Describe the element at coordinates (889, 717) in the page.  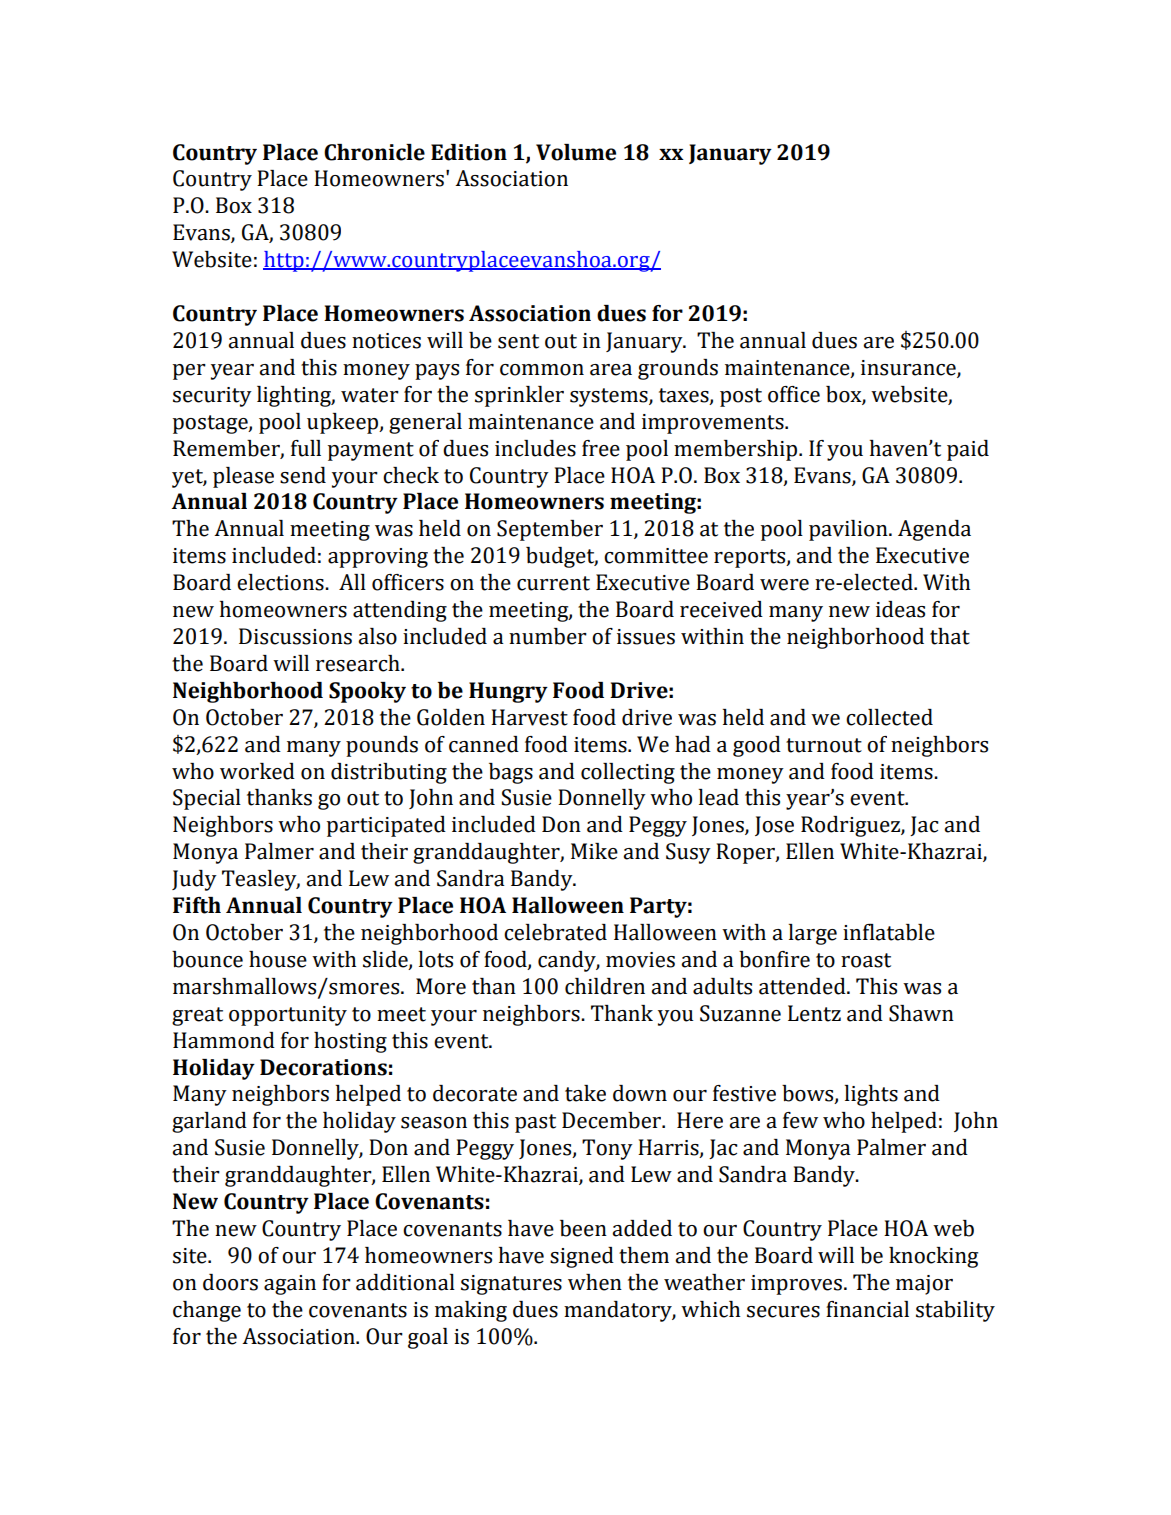
I see `collected` at that location.
